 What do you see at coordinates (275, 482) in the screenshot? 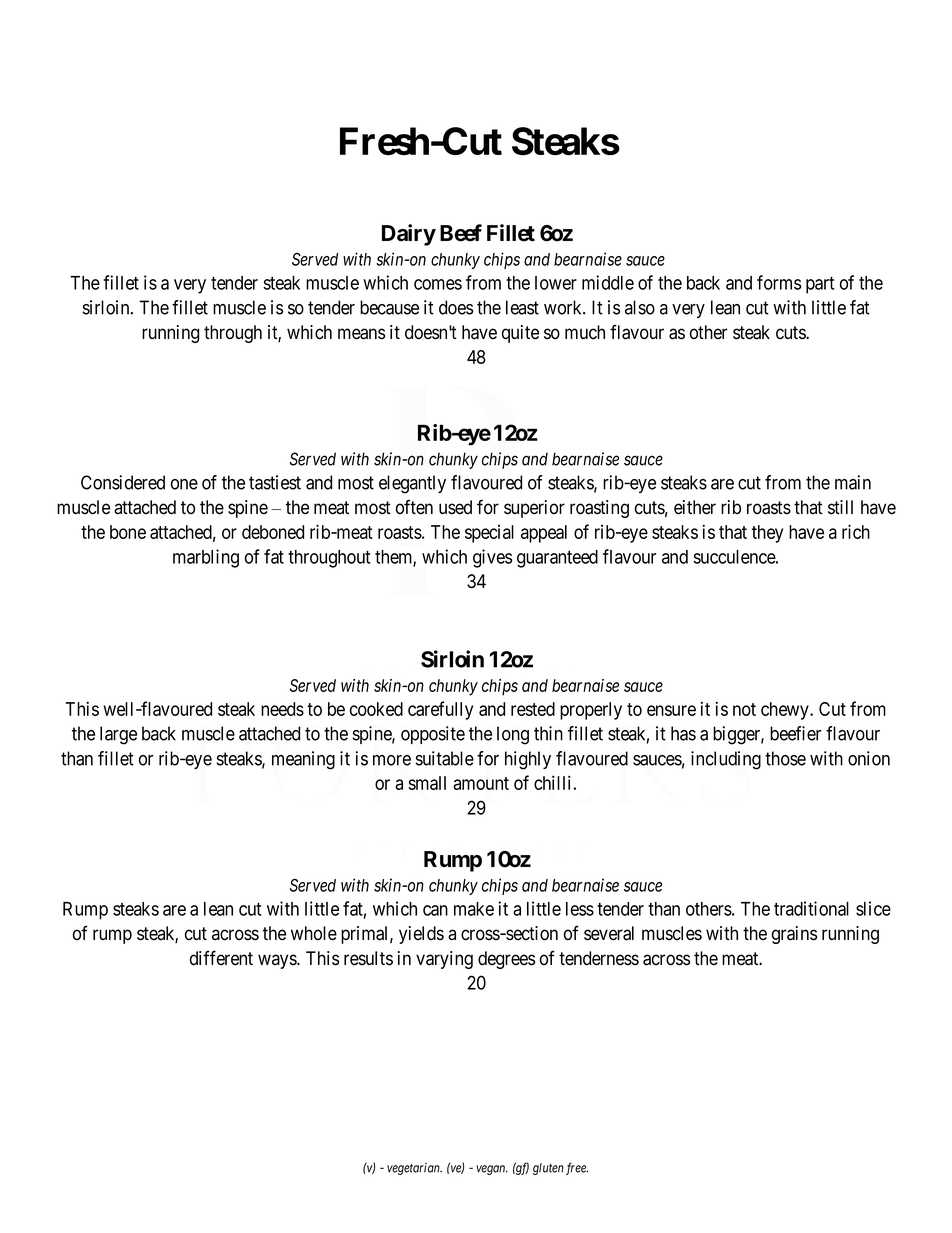
I see `tastiest` at bounding box center [275, 482].
